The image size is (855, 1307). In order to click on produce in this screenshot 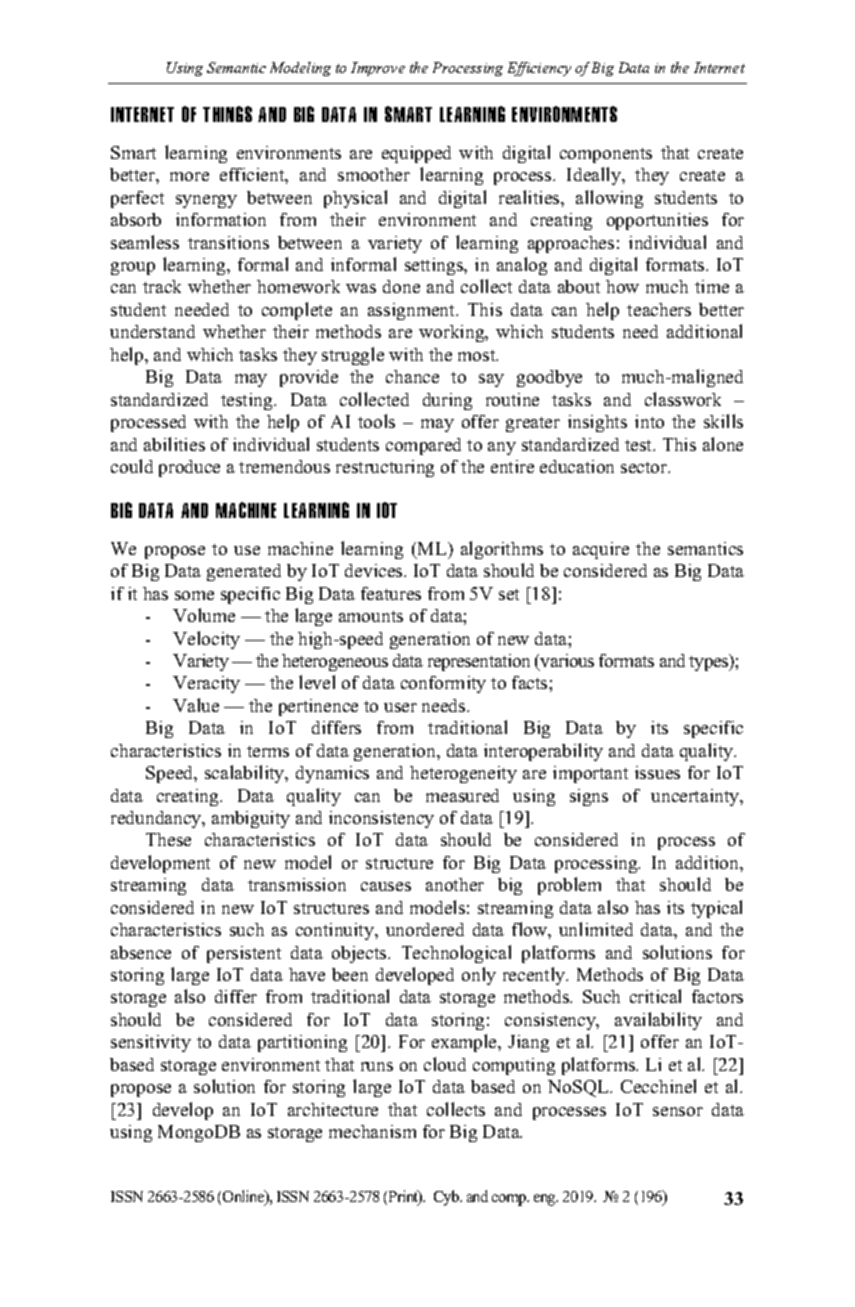, I will do `click(189, 468)`.
